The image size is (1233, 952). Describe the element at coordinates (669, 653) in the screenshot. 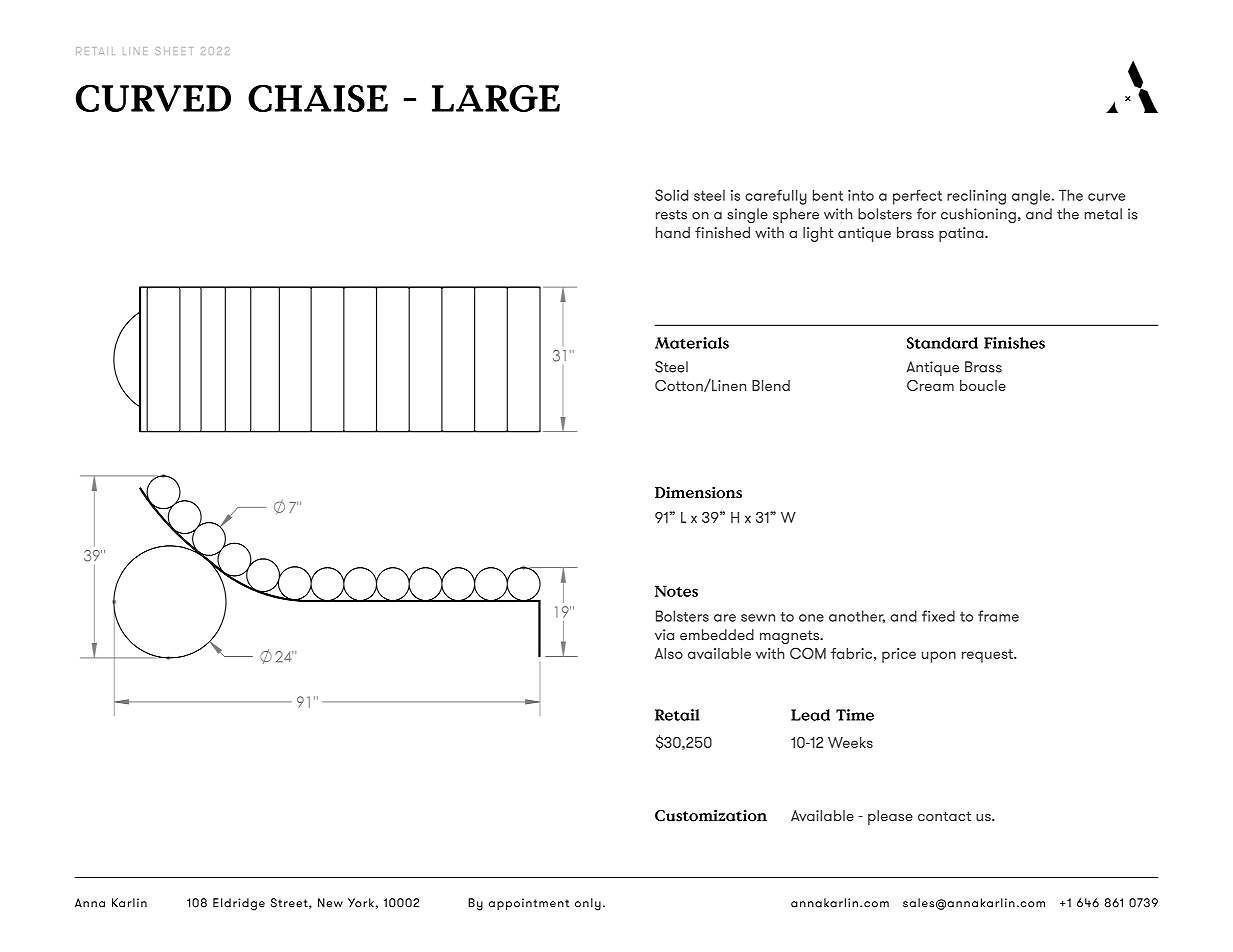

I see `Also` at that location.
